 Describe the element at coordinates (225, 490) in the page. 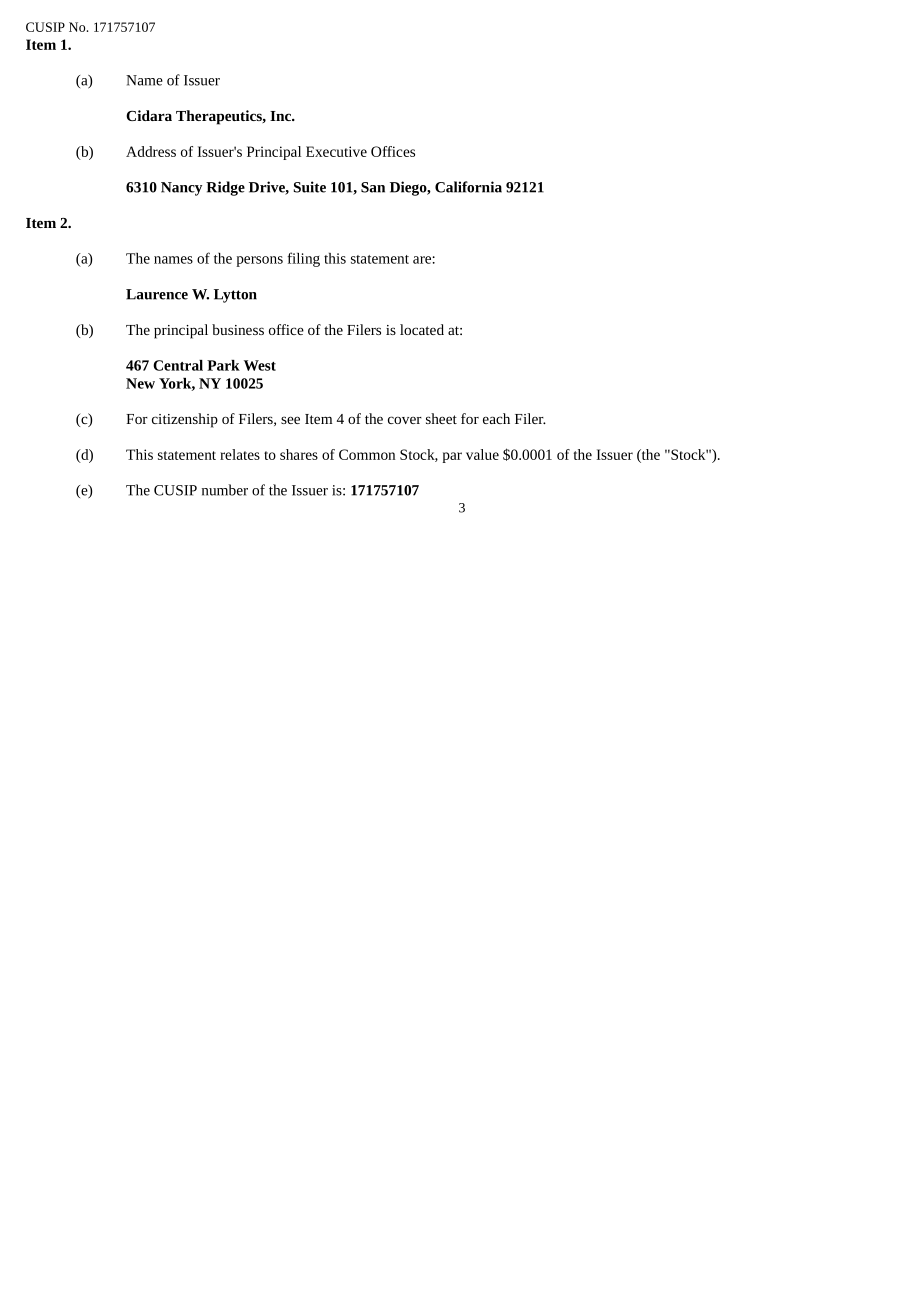

I see `number` at that location.
